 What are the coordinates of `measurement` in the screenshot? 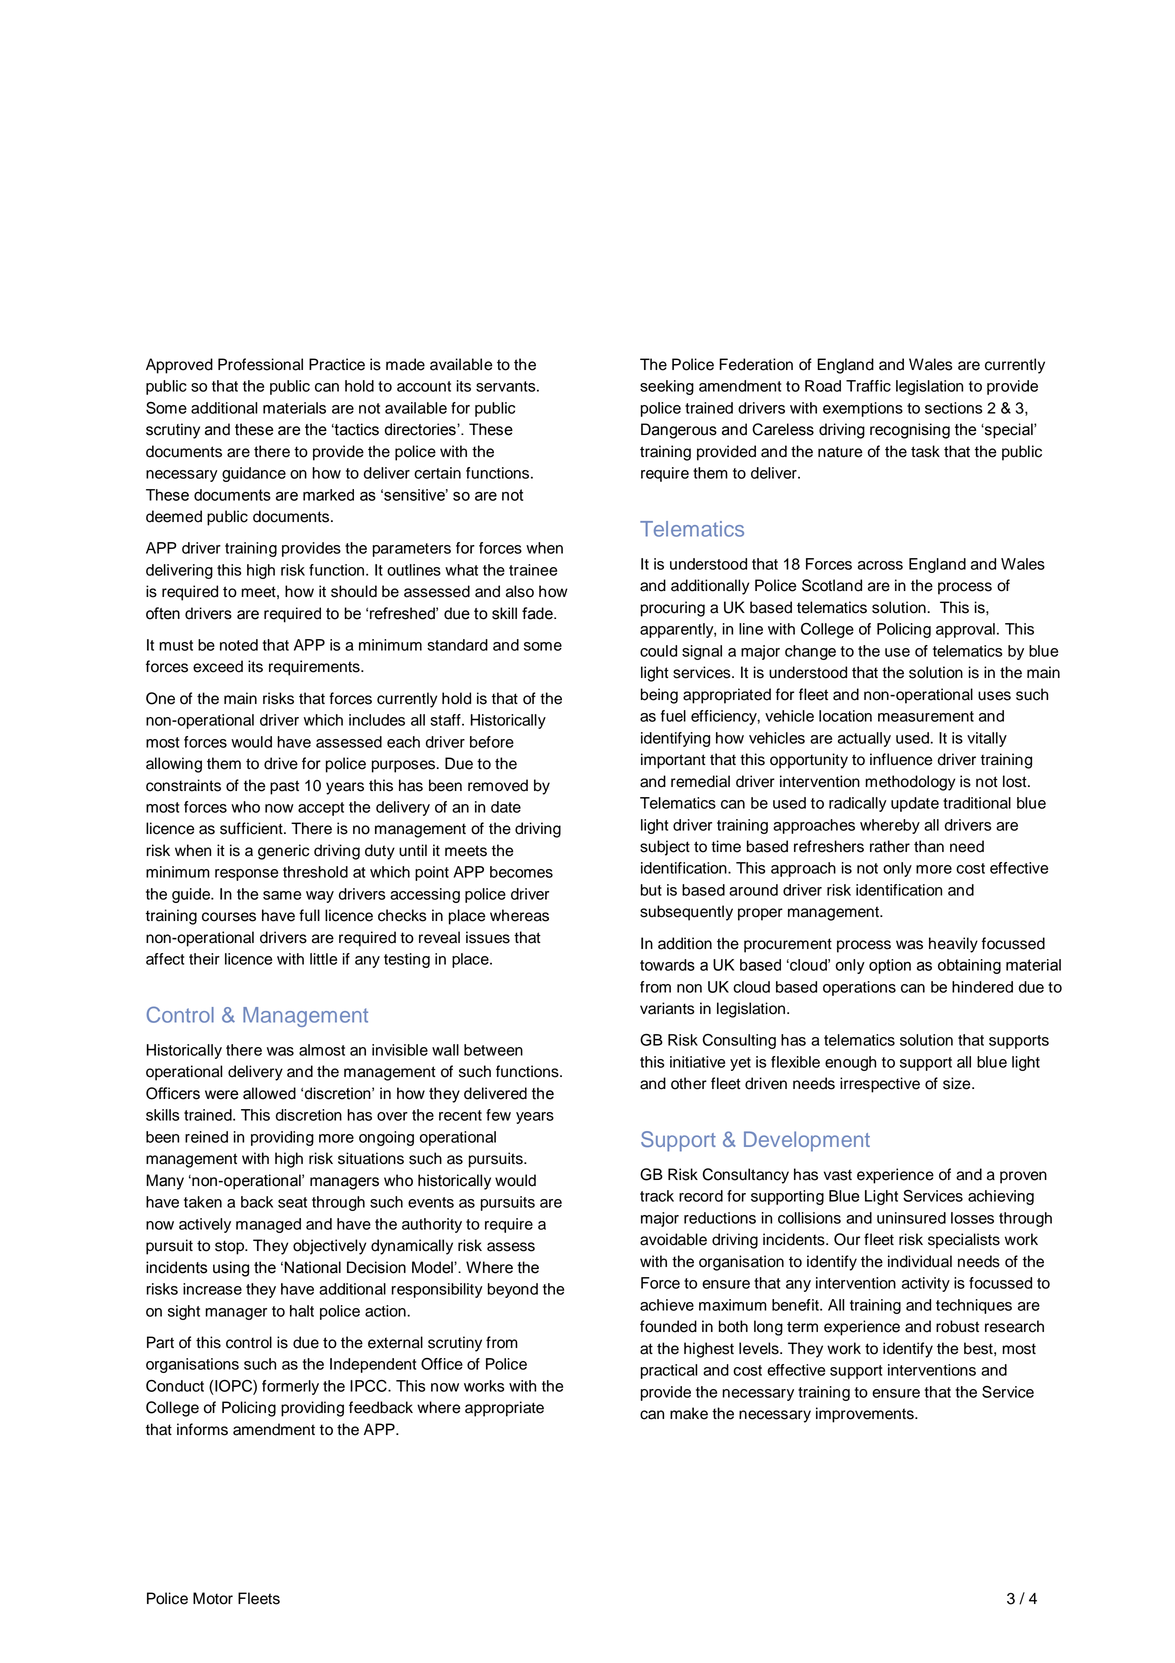 It's located at (926, 716).
